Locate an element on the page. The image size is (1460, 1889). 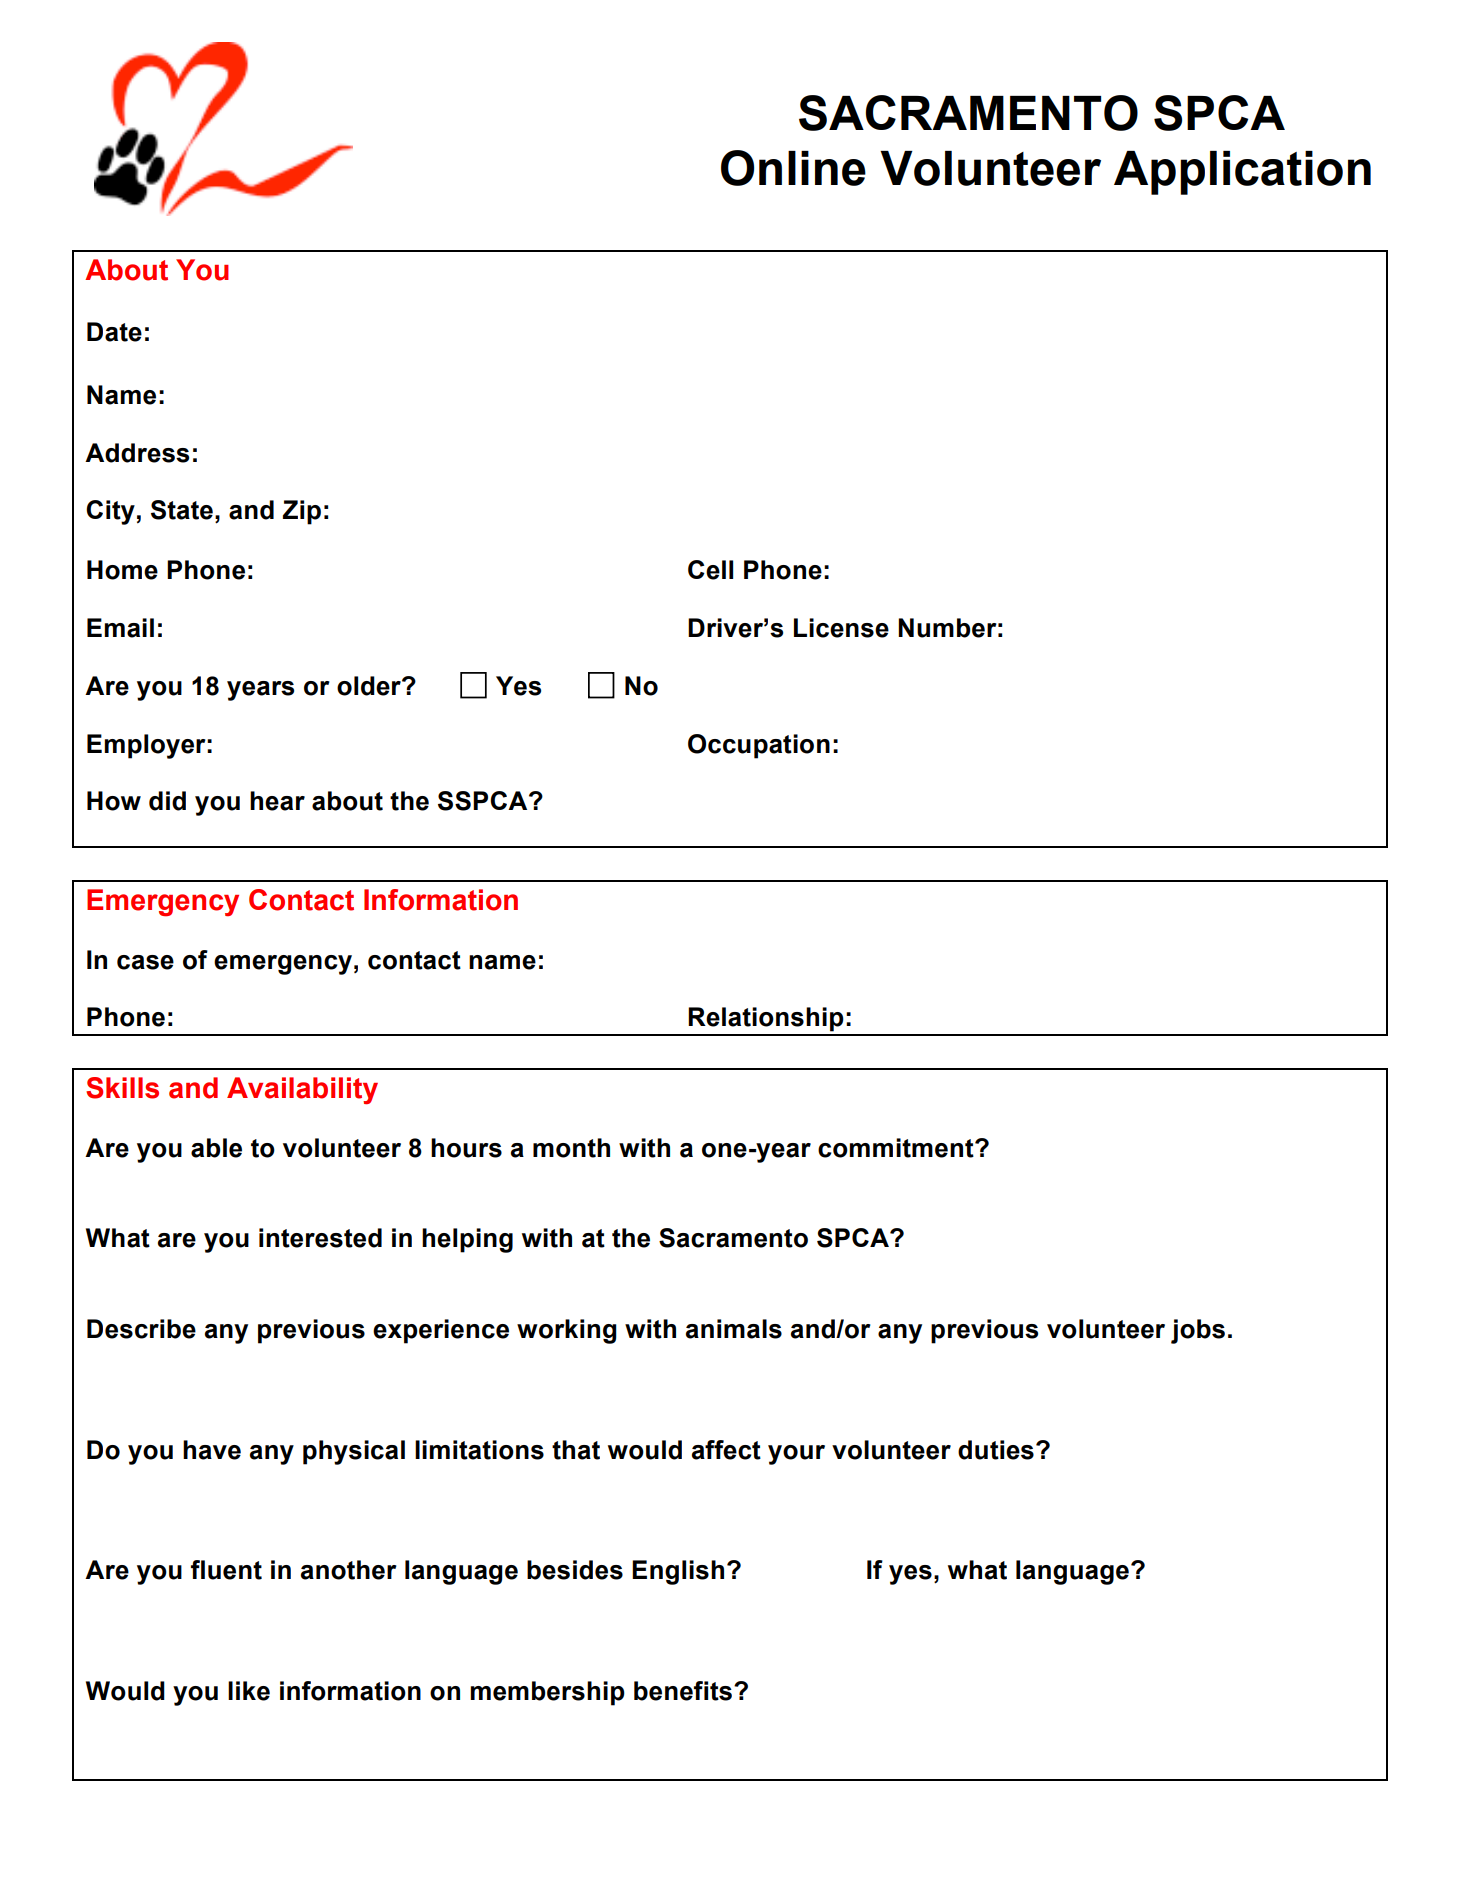
Date is located at coordinates (114, 332).
